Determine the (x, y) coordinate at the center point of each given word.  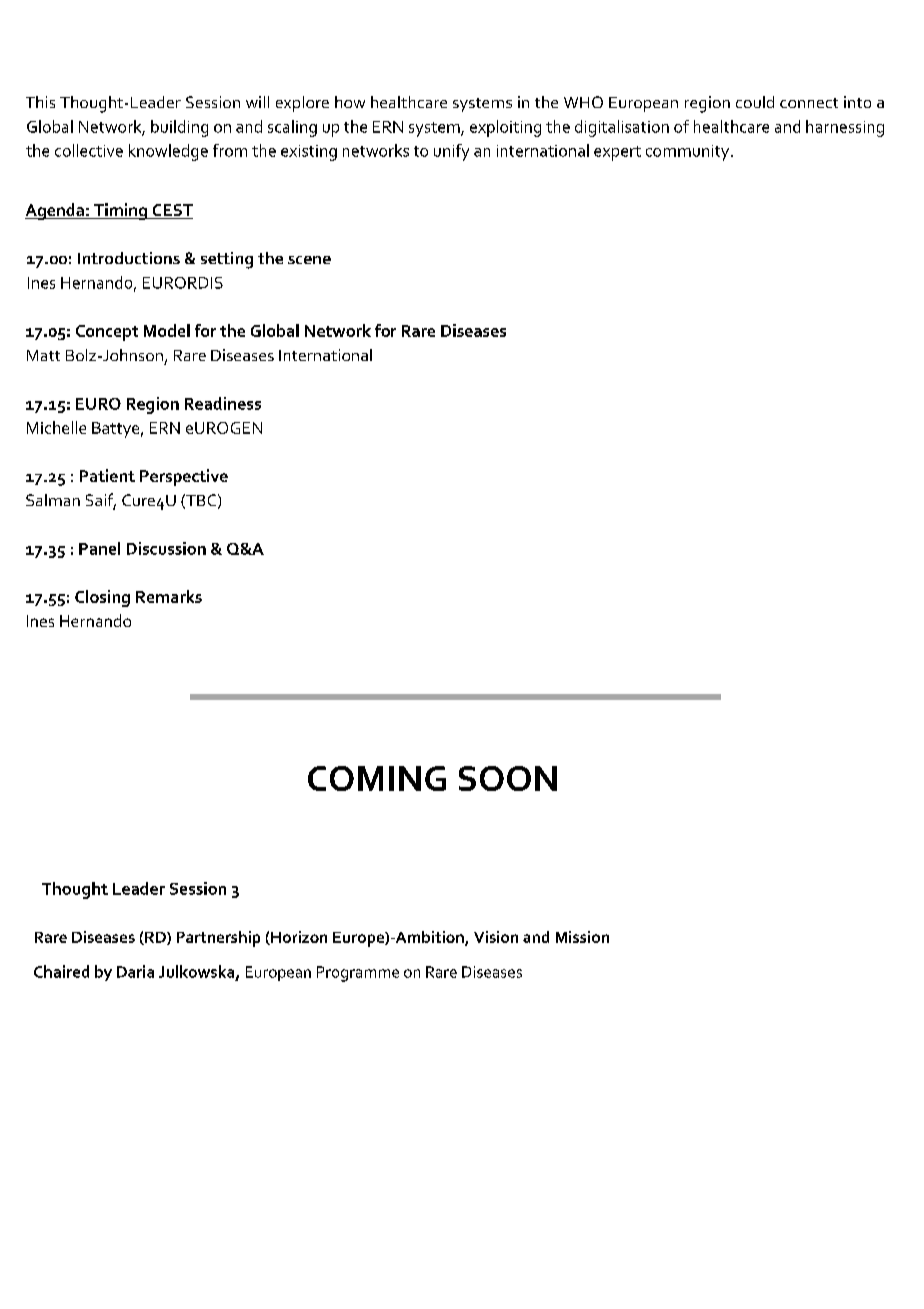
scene (309, 260)
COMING (377, 778)
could (755, 102)
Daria (135, 971)
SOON (508, 778)
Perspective (184, 477)
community (689, 153)
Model (167, 330)
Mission (582, 937)
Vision (496, 937)
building (179, 128)
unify (451, 152)
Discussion (166, 548)
